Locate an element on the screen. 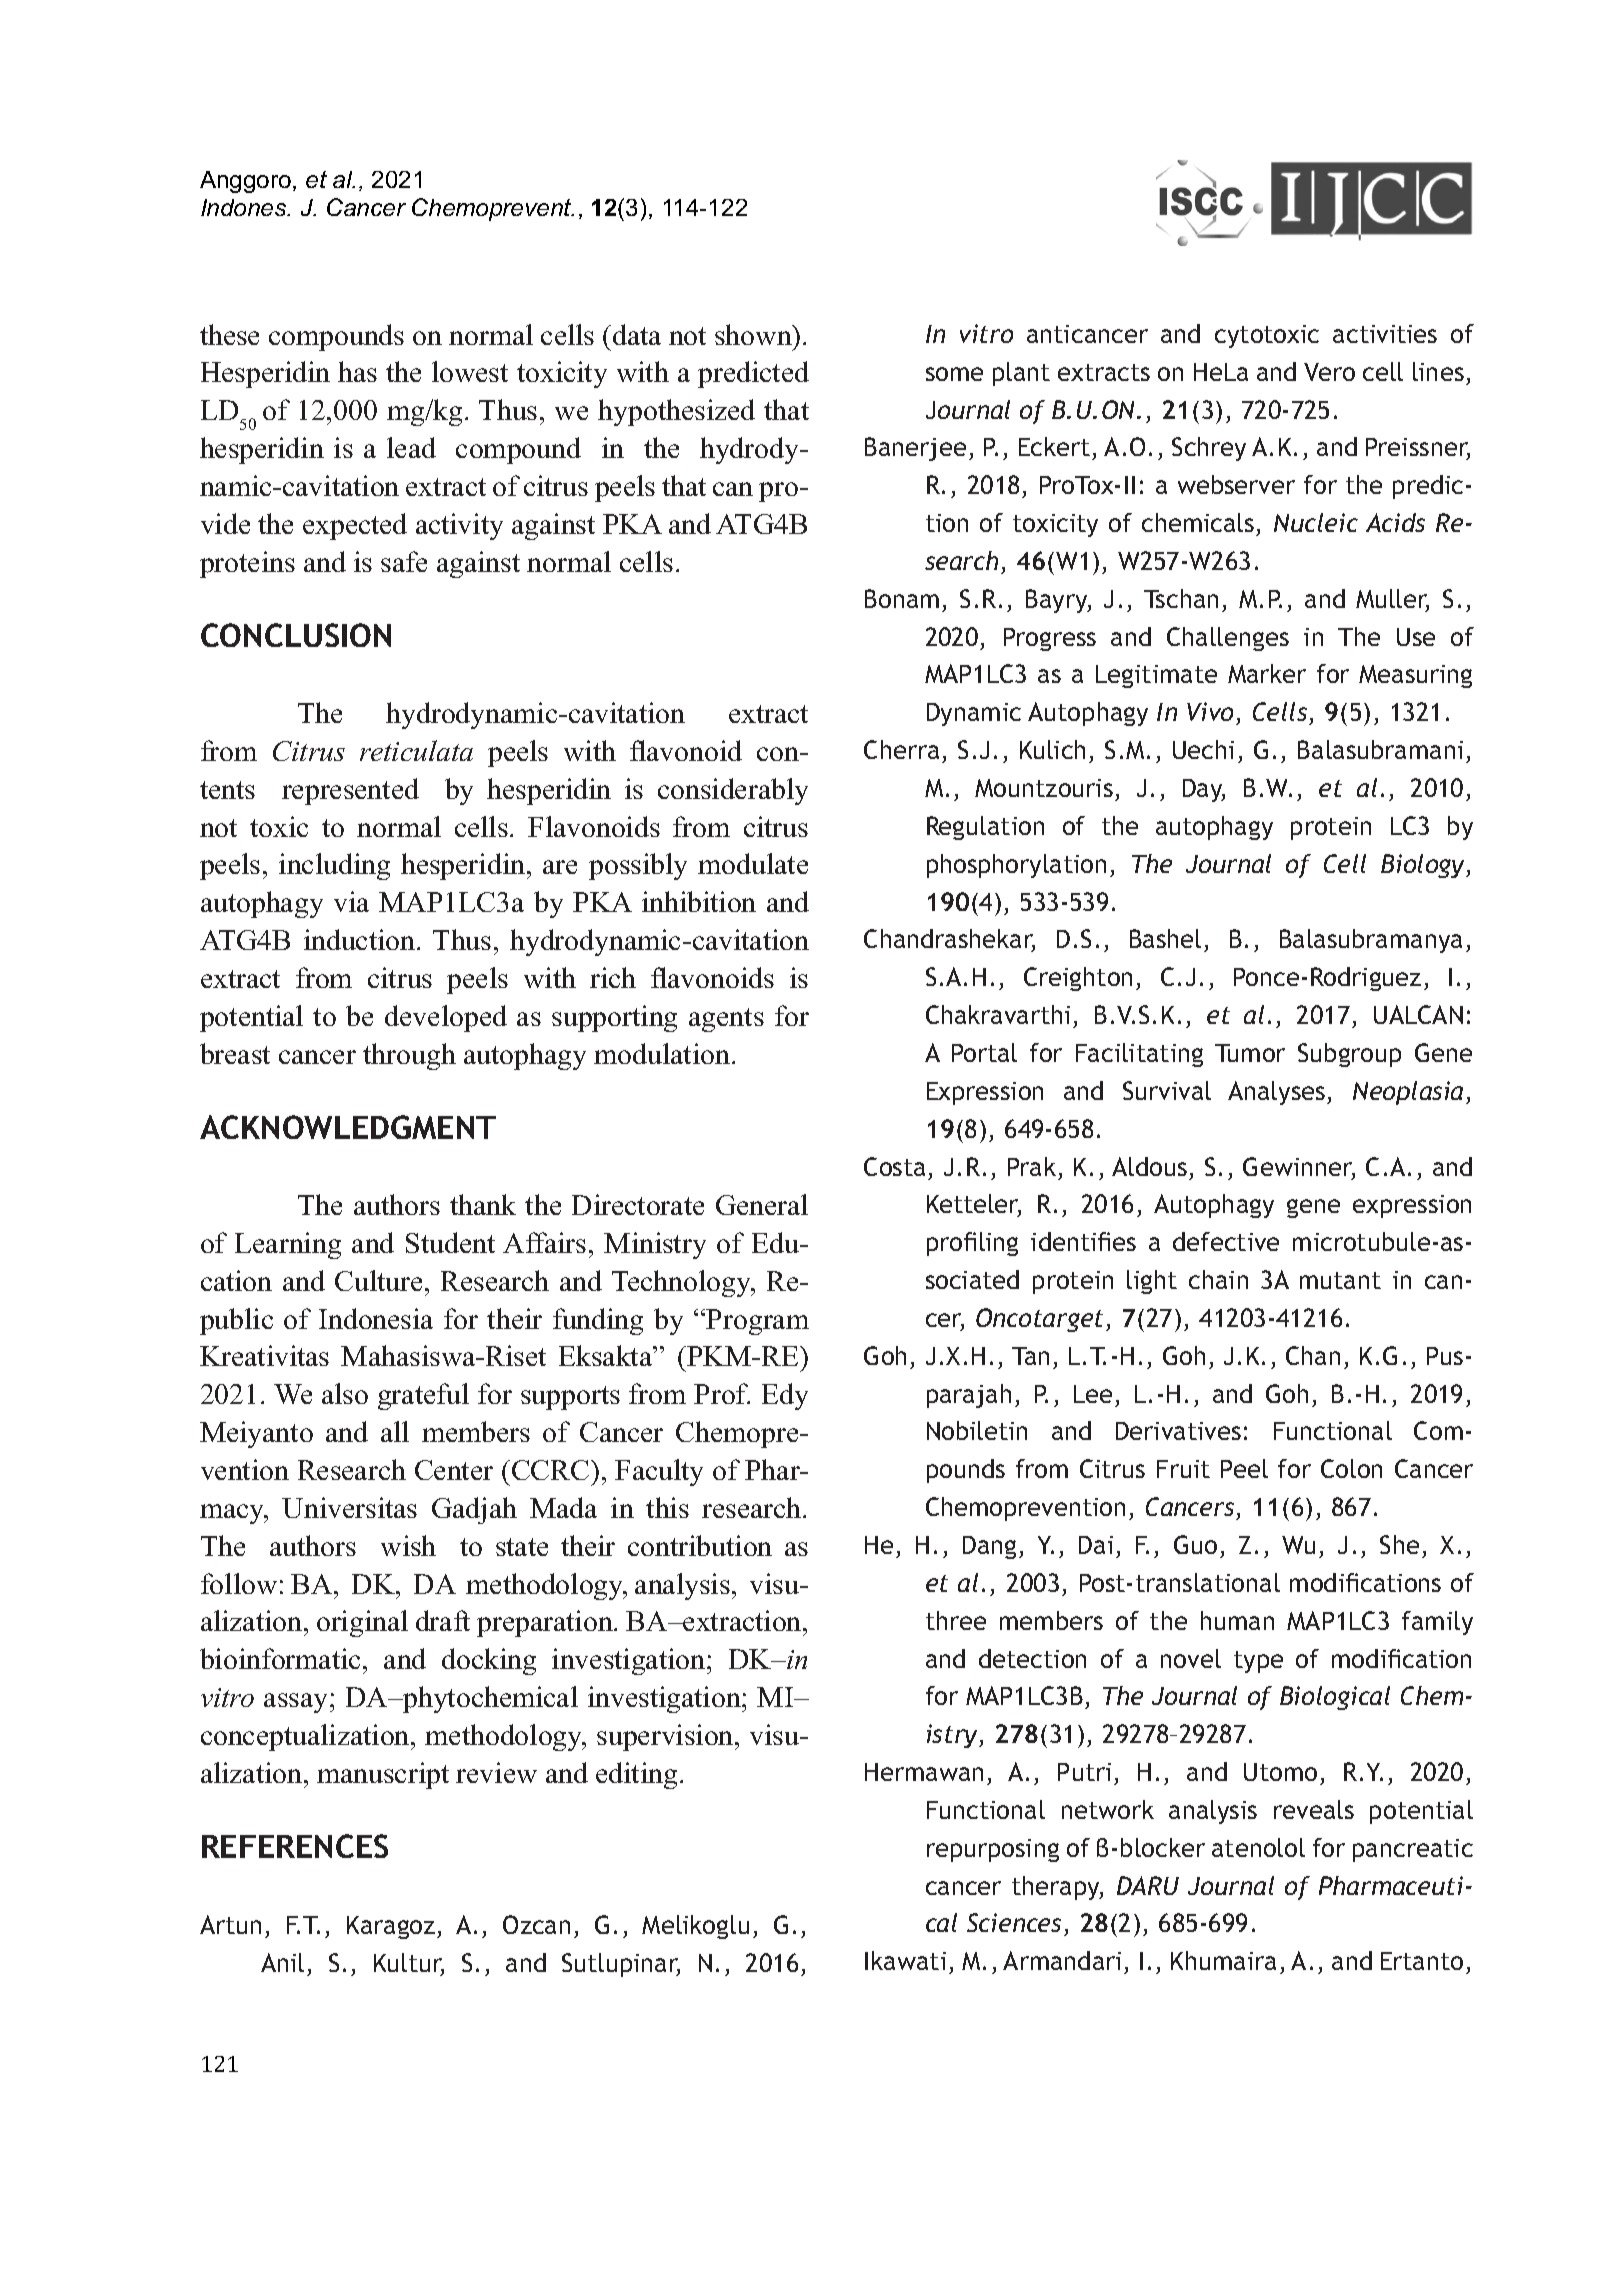 The width and height of the screenshot is (1609, 2276). ACKNOWLEDGMENT is located at coordinates (348, 1127).
